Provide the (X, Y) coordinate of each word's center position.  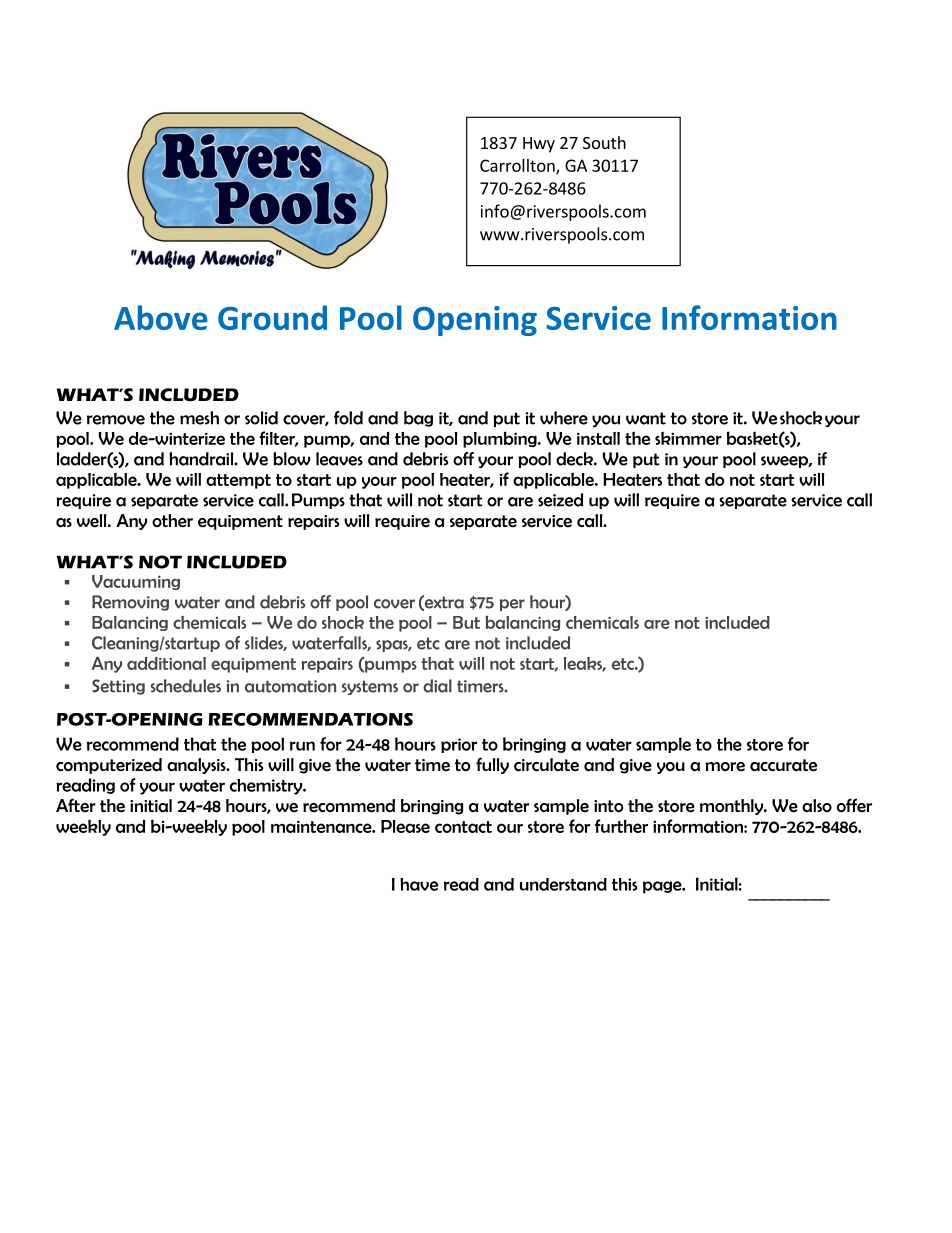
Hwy (539, 145)
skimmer (688, 438)
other (172, 521)
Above (161, 317)
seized (560, 500)
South (604, 142)
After (76, 805)
